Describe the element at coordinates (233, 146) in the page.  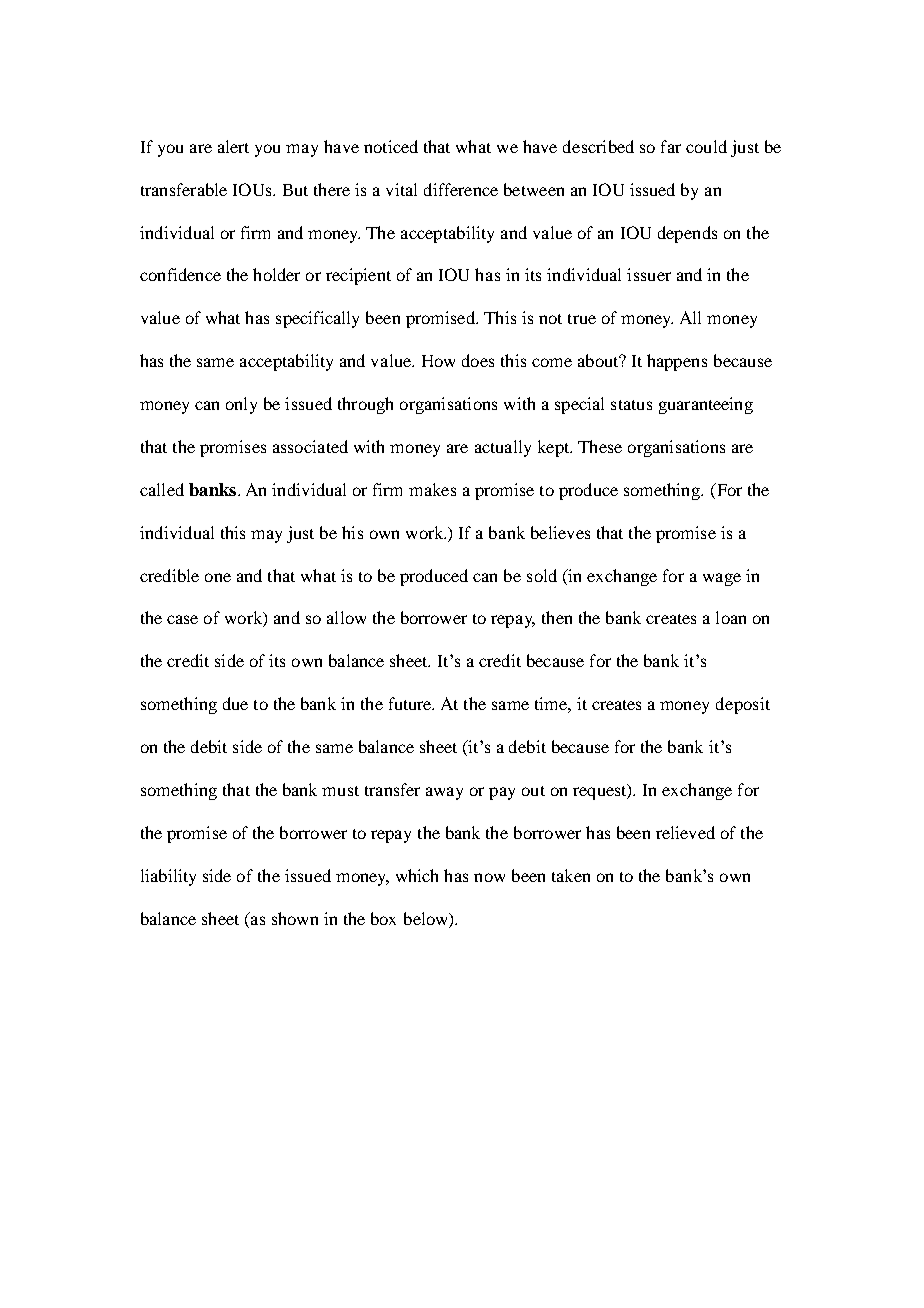
I see `alert` at that location.
